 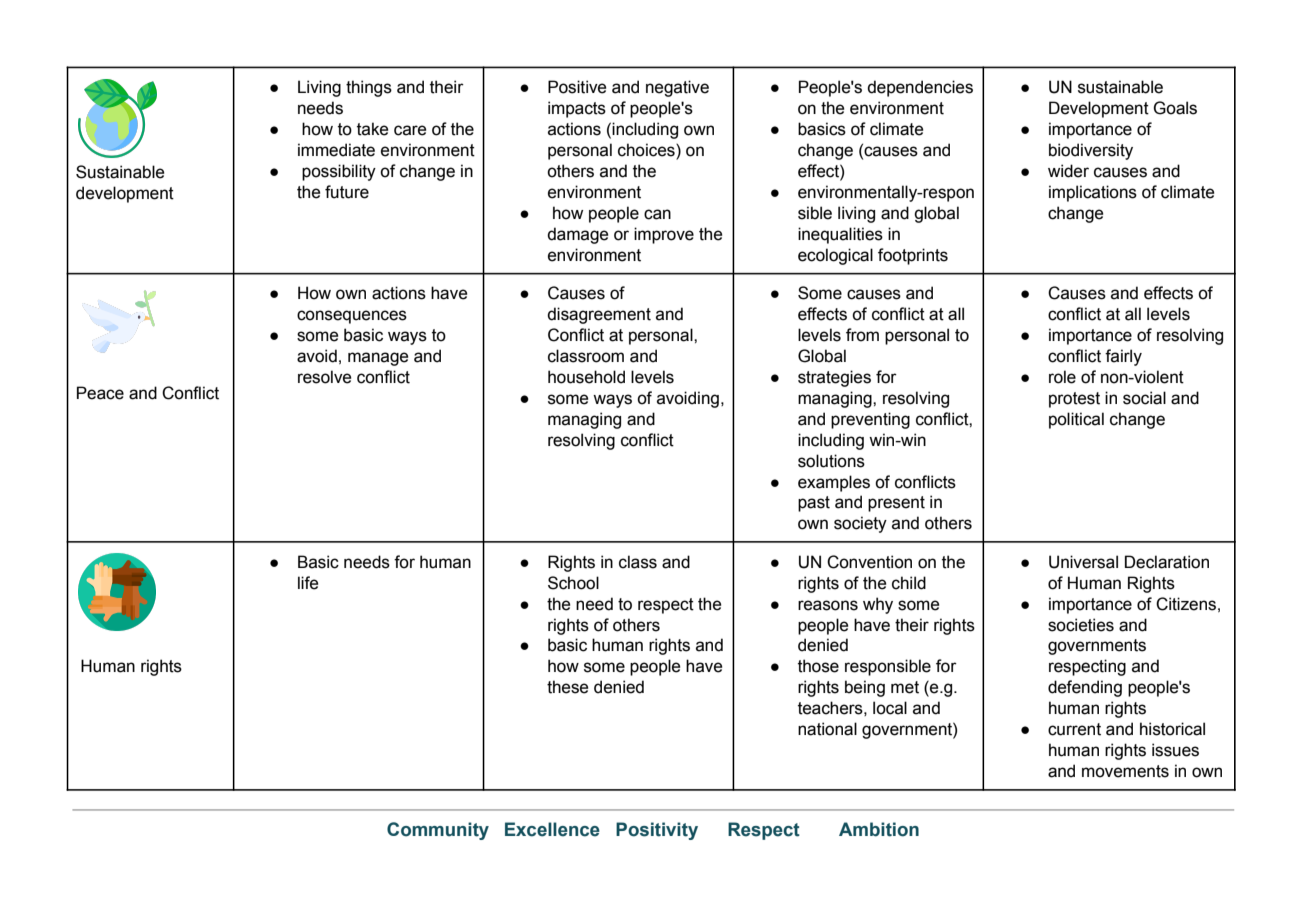 What do you see at coordinates (438, 831) in the screenshot?
I see `Community` at bounding box center [438, 831].
